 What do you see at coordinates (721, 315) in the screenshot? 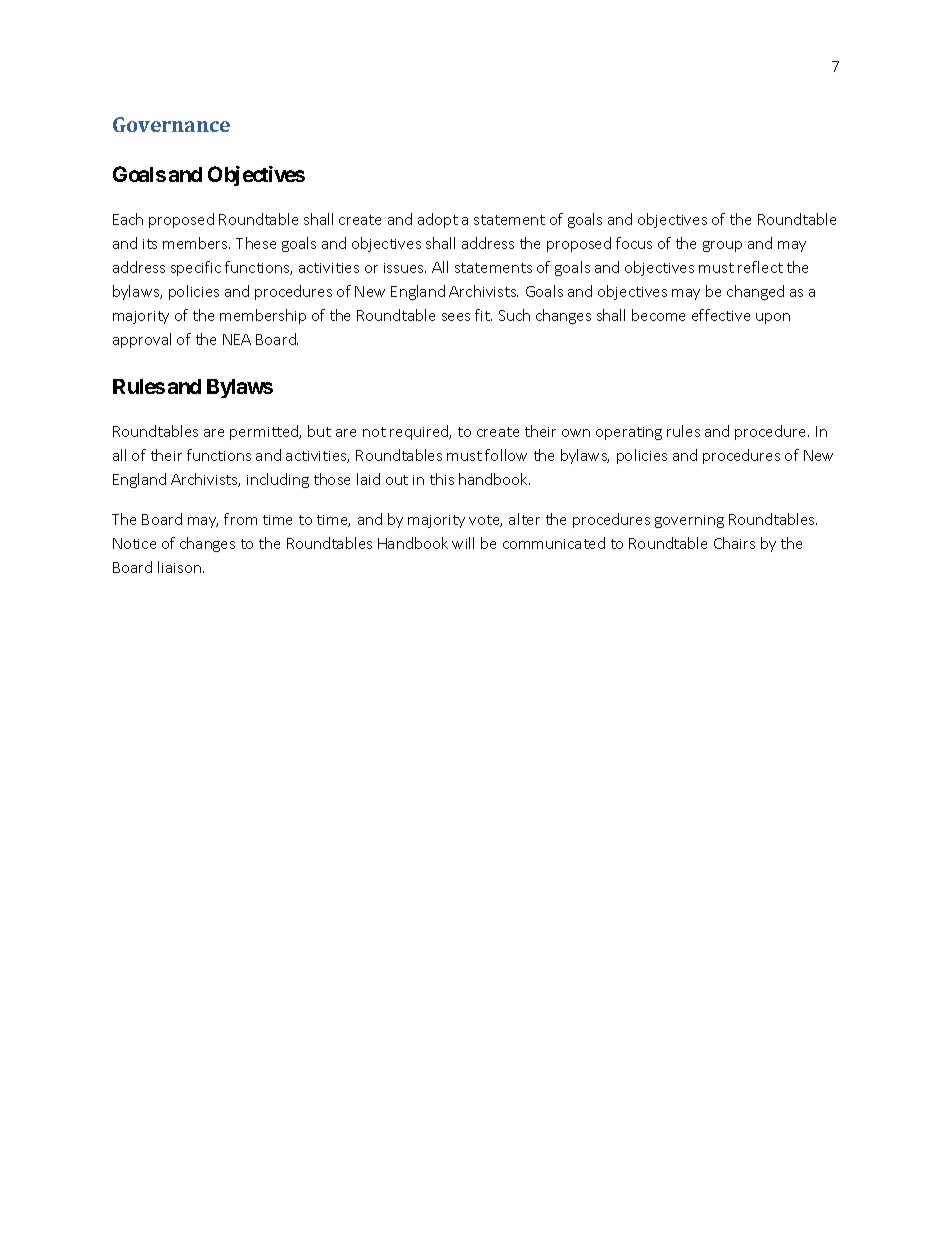
I see `effective` at bounding box center [721, 315].
